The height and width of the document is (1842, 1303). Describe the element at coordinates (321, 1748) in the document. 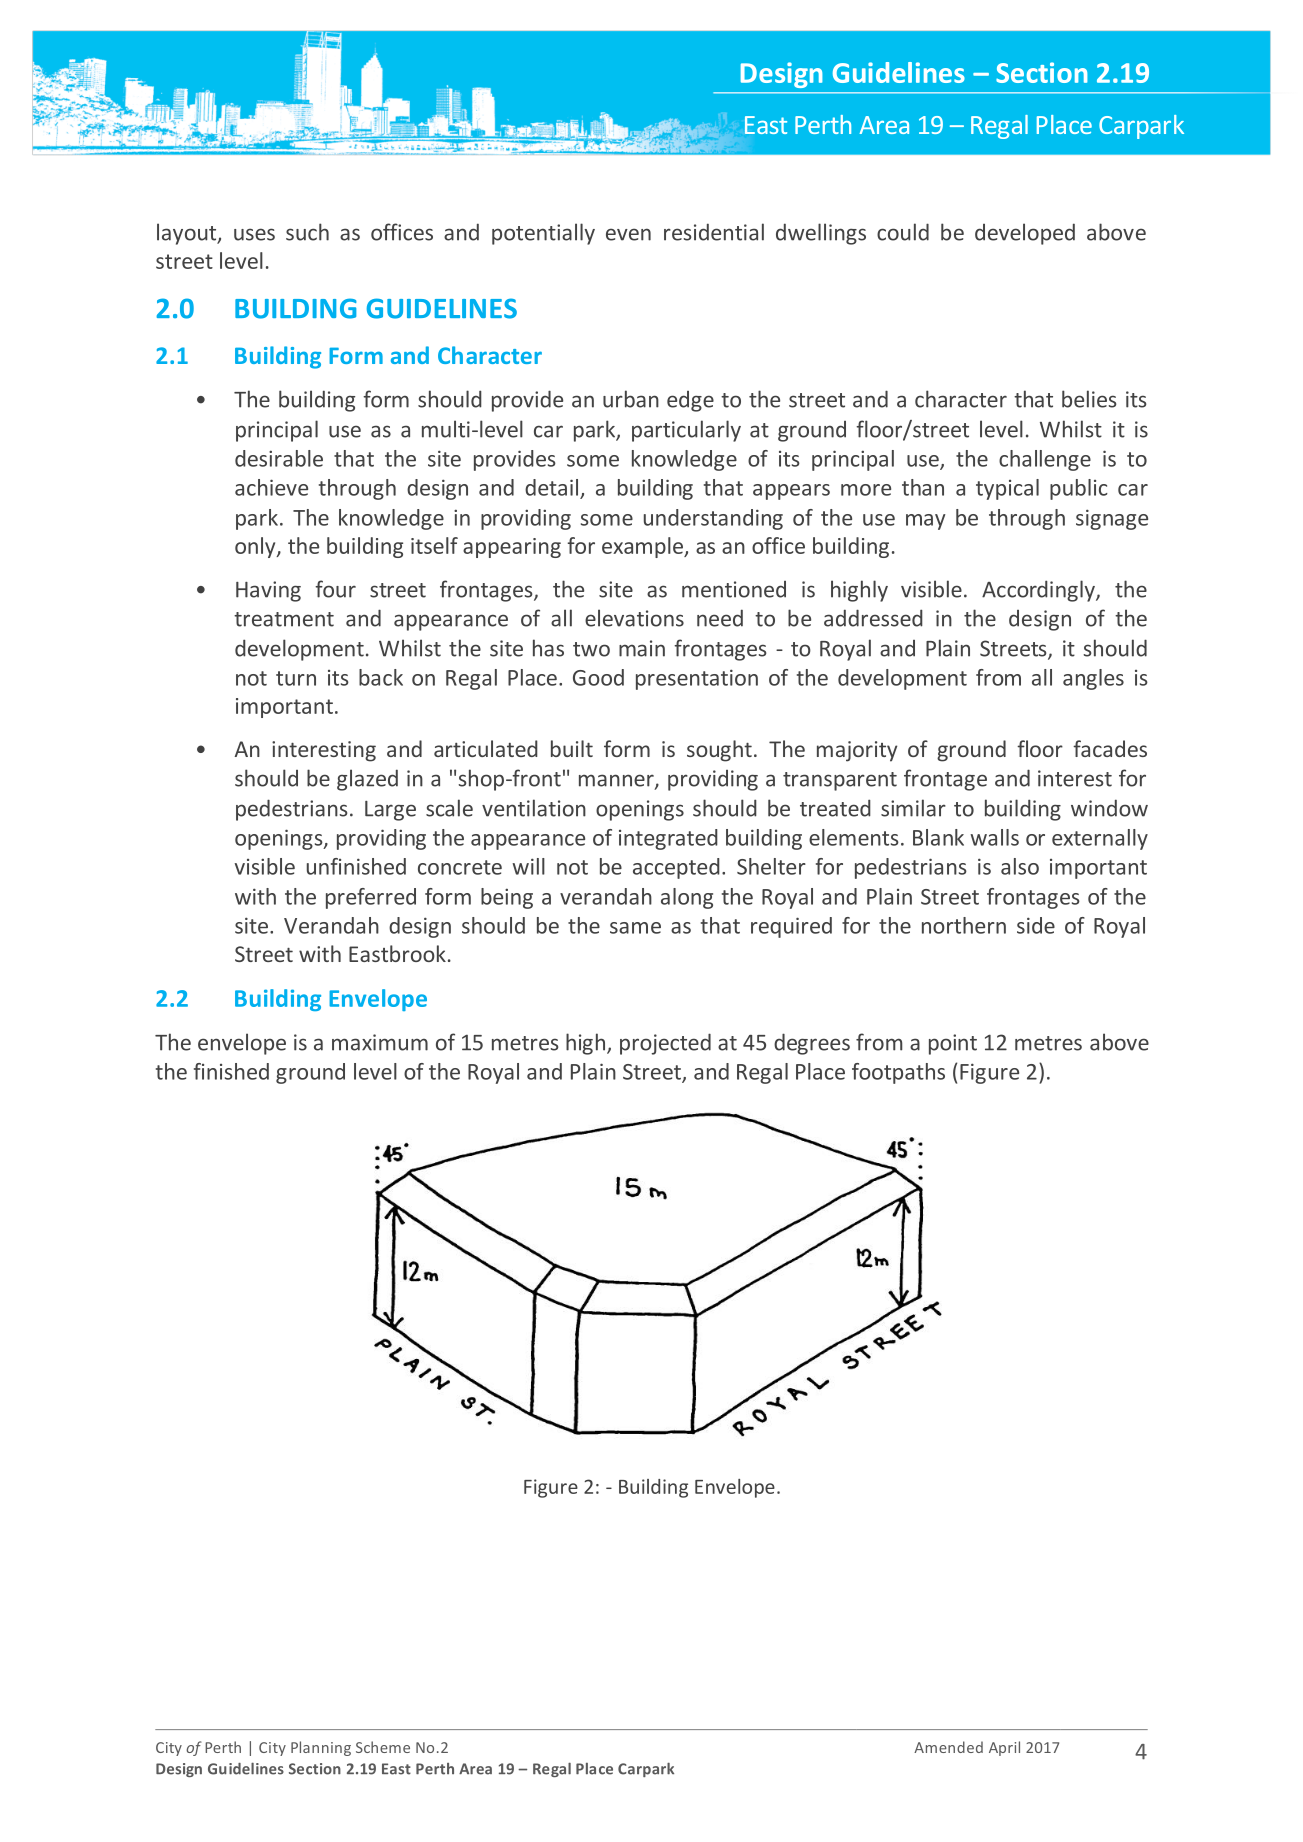

I see `Planning` at that location.
